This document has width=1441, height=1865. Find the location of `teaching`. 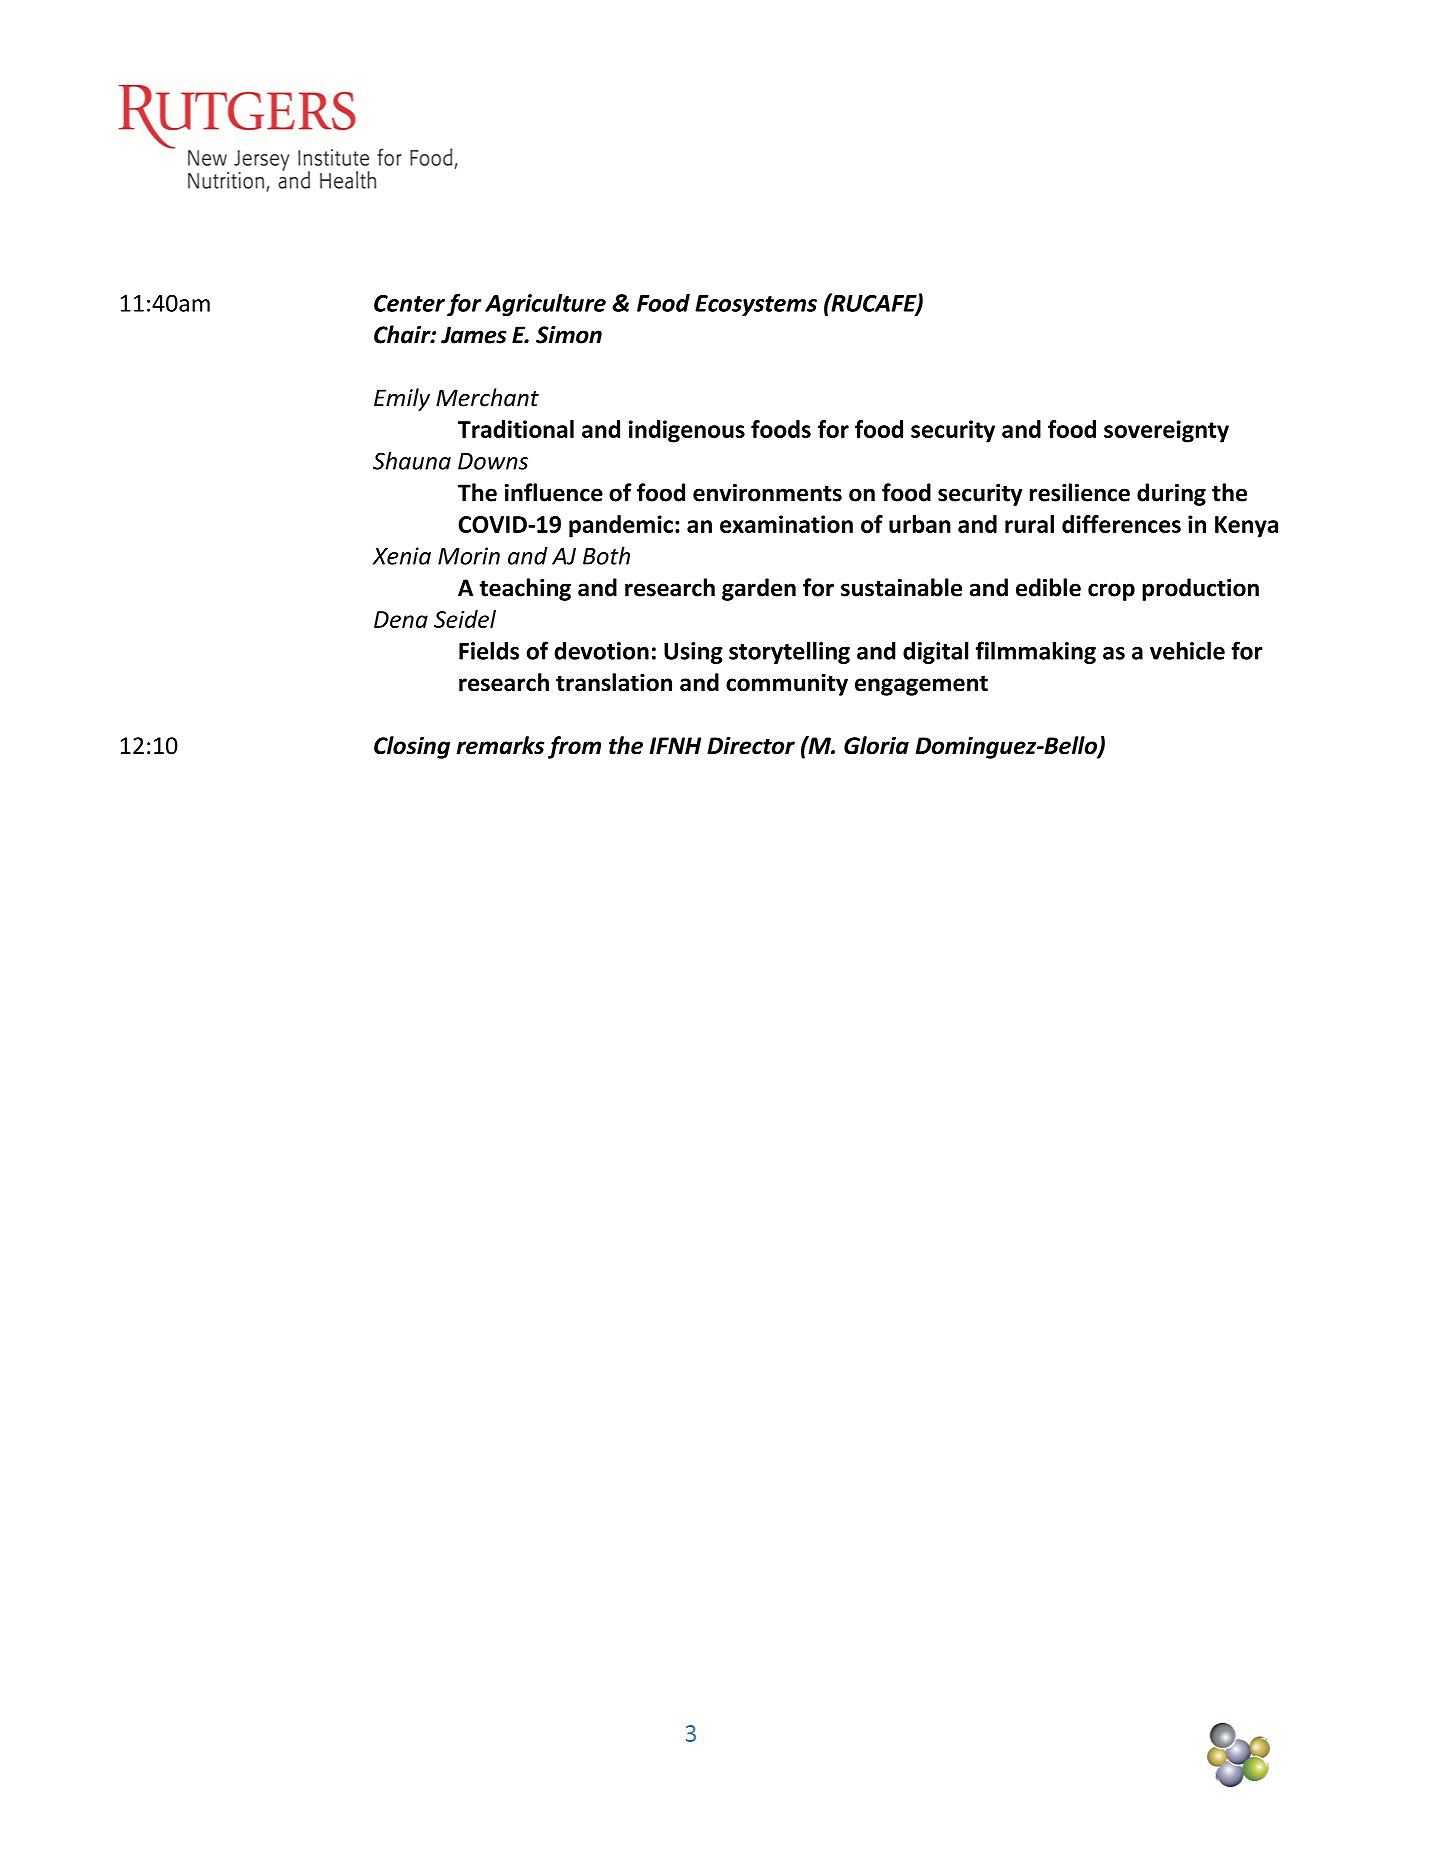

teaching is located at coordinates (525, 589).
